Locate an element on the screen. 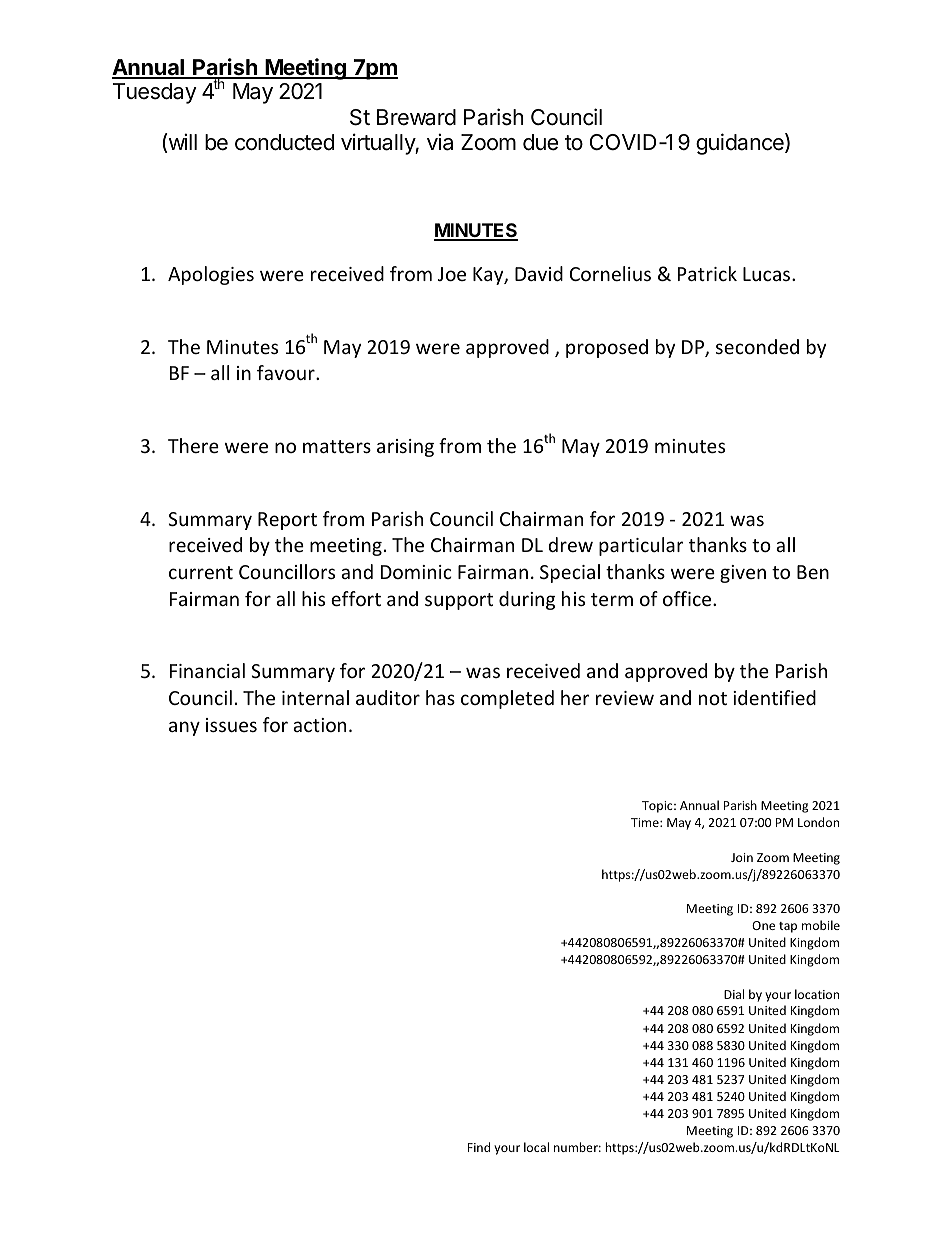 The height and width of the screenshot is (1233, 952). seconded is located at coordinates (757, 346).
